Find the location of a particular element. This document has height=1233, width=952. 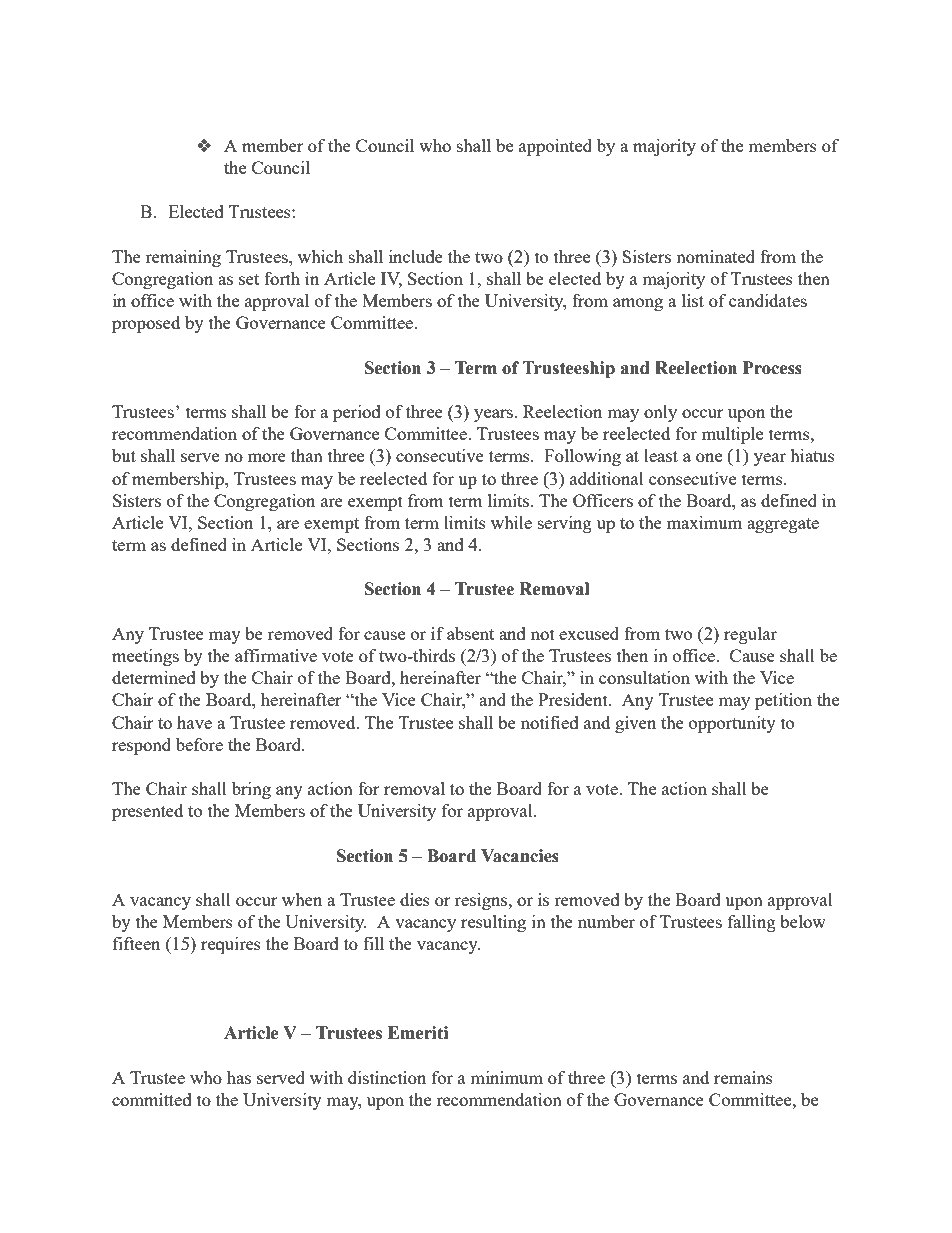

nominated is located at coordinates (715, 256).
